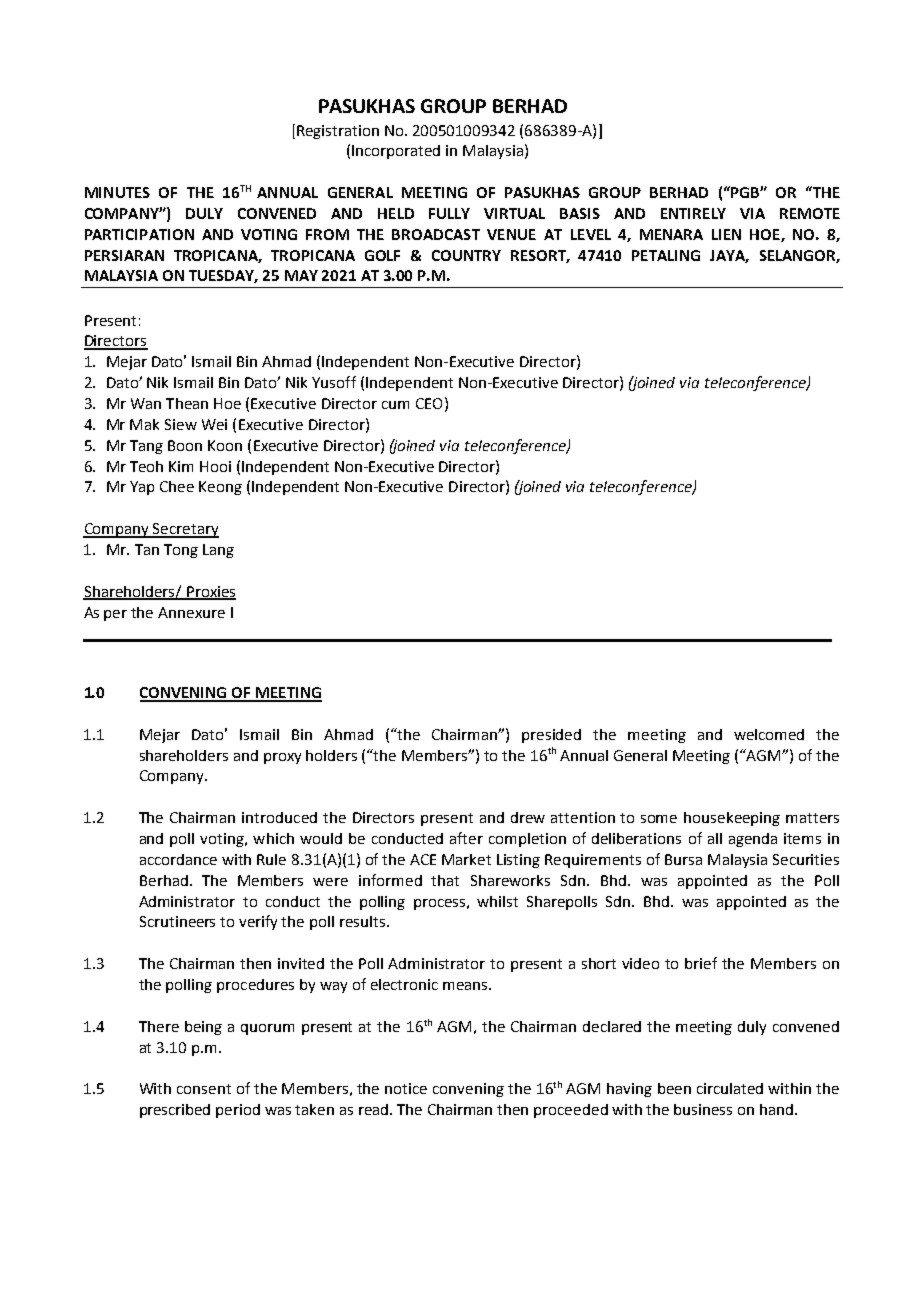  I want to click on consent, so click(204, 1089).
